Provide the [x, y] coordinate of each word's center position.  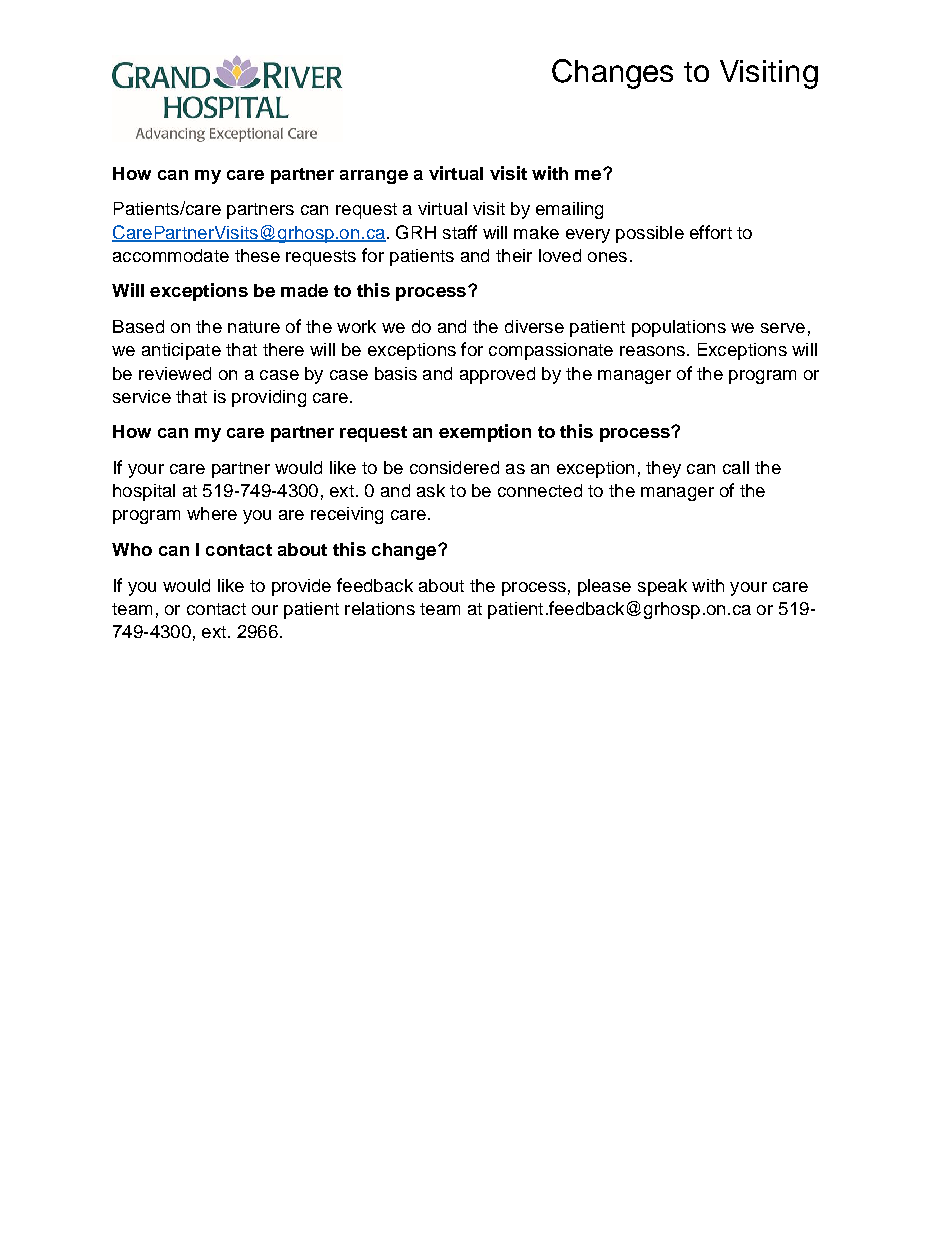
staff [460, 232]
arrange [374, 177]
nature [254, 327]
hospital [144, 492]
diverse [534, 326]
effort [711, 232]
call [736, 467]
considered [454, 467]
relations [380, 608]
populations [679, 328]
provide [301, 587]
